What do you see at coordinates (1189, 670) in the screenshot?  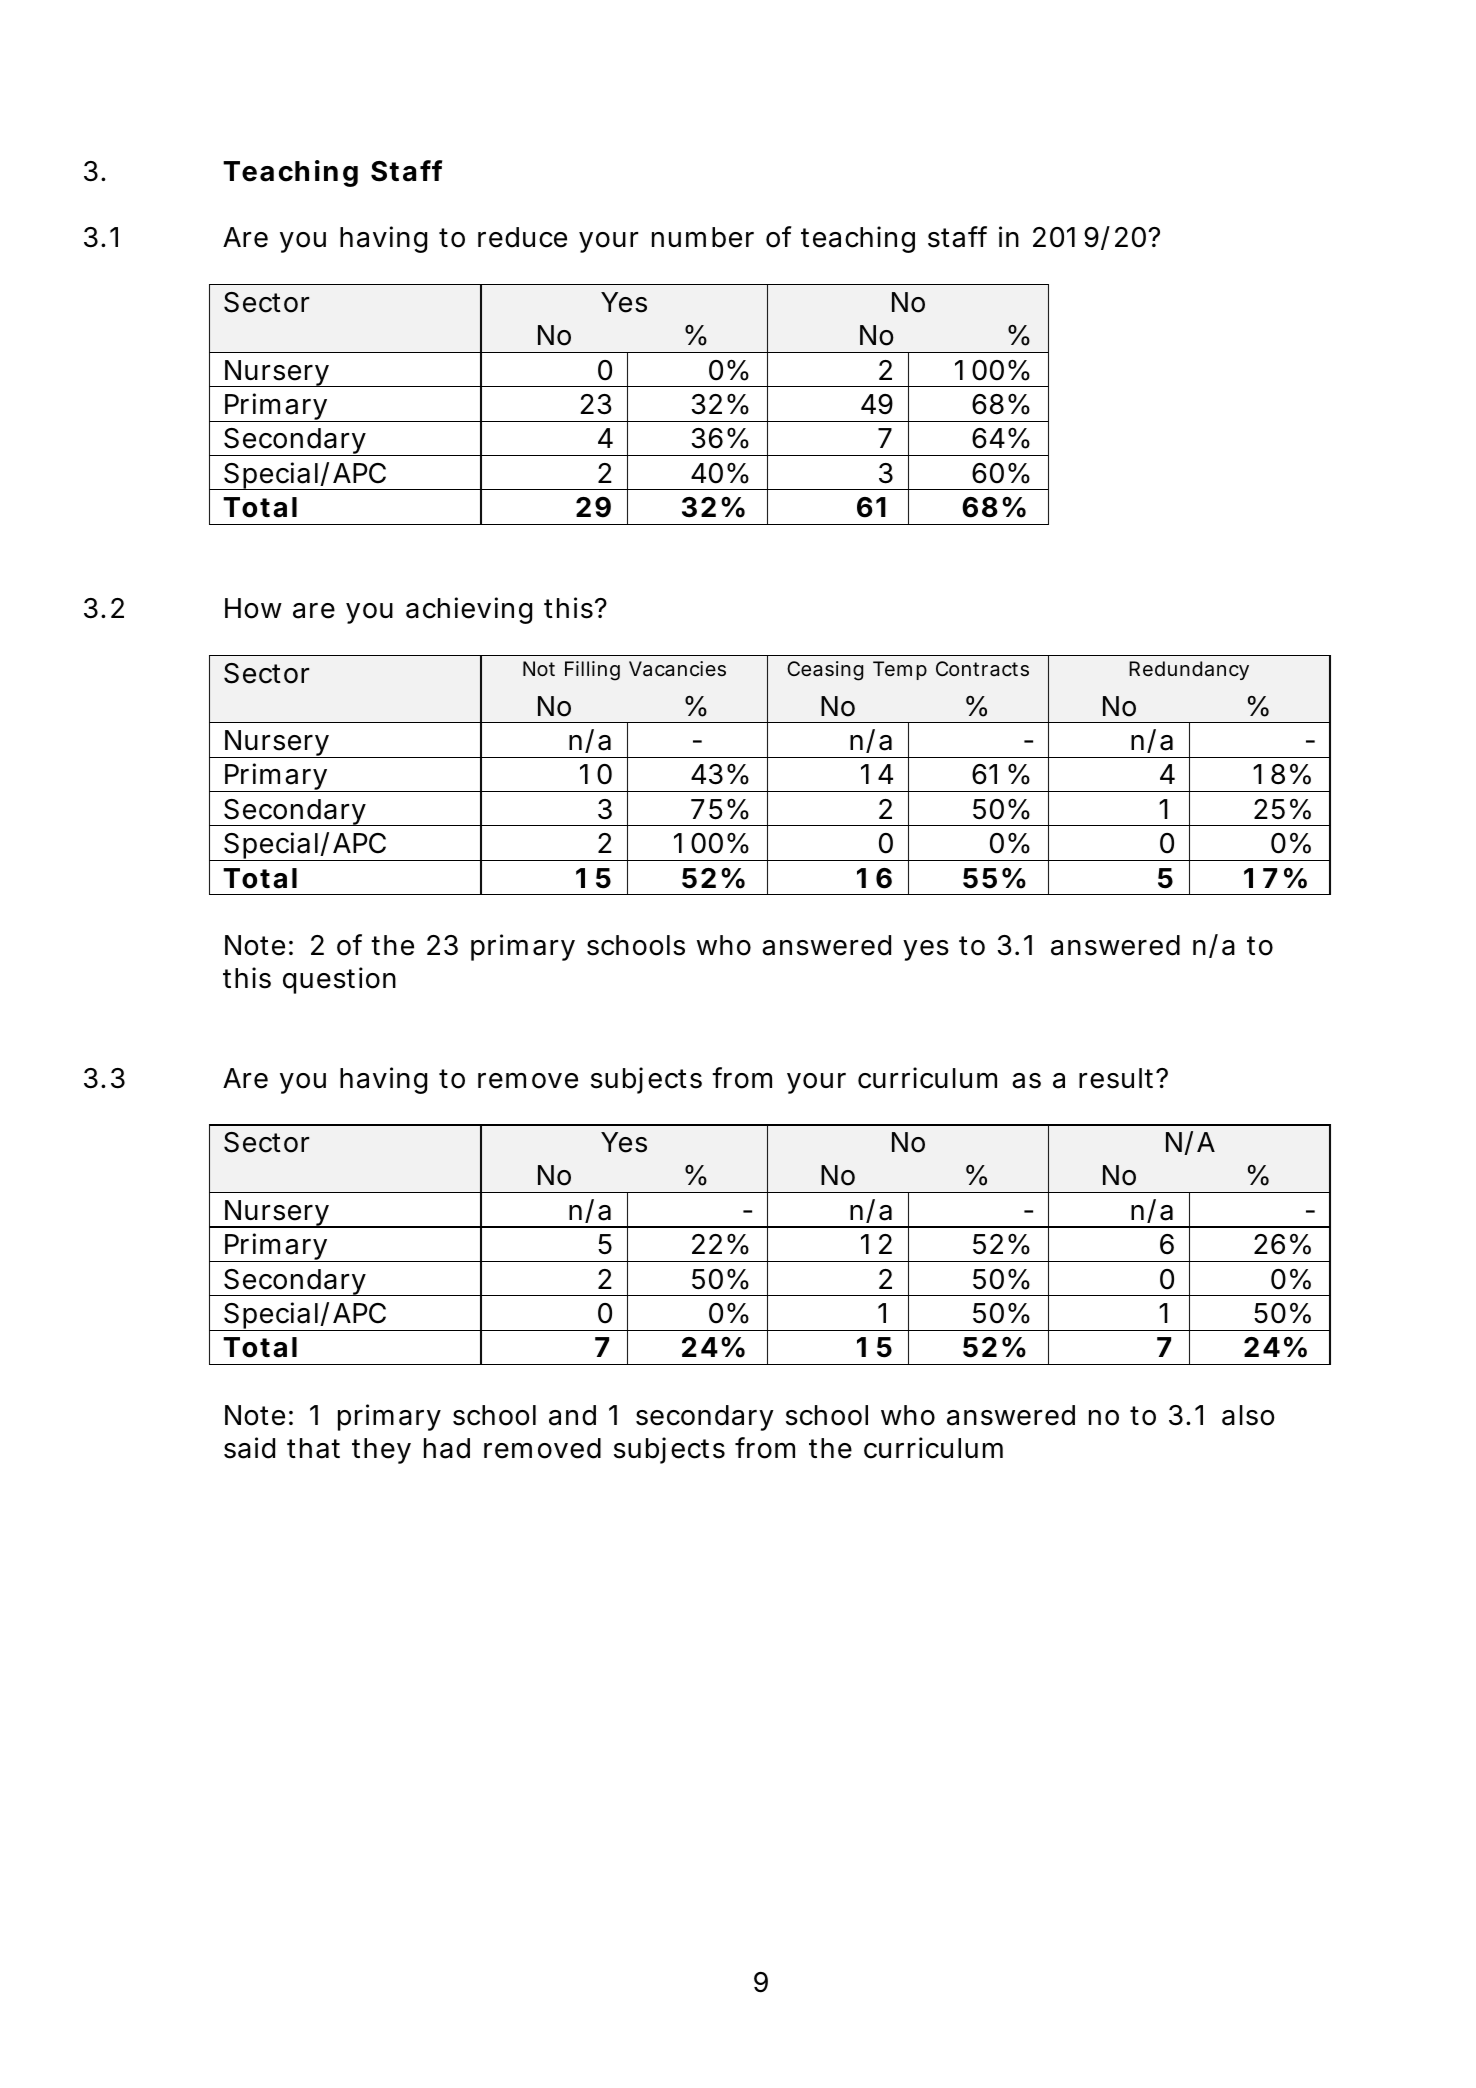 I see `Redundancy` at bounding box center [1189, 670].
